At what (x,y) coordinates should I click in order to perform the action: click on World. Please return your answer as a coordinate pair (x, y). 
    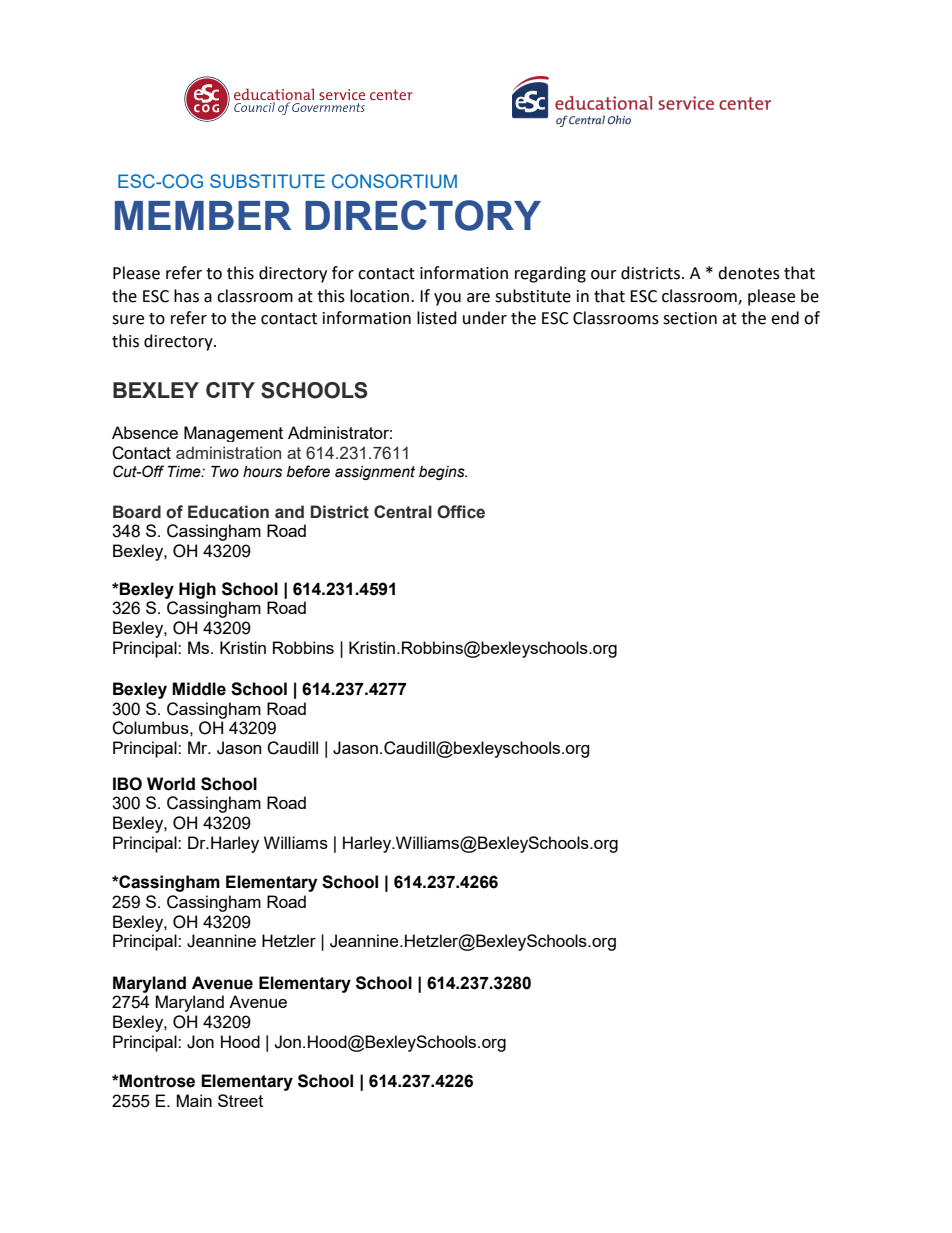
    Looking at the image, I should click on (171, 784).
